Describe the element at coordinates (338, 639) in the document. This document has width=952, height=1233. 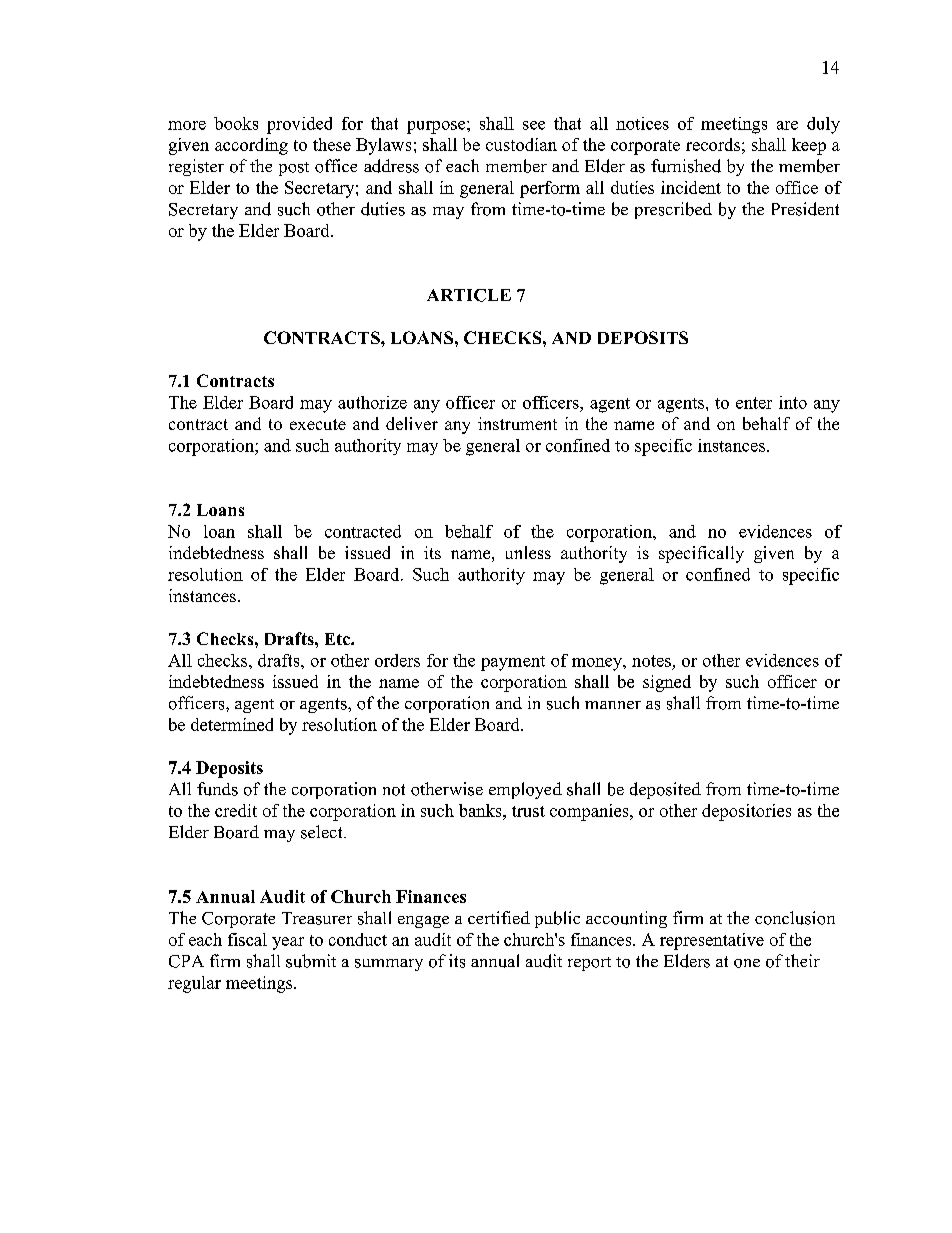
I see `Etc` at that location.
